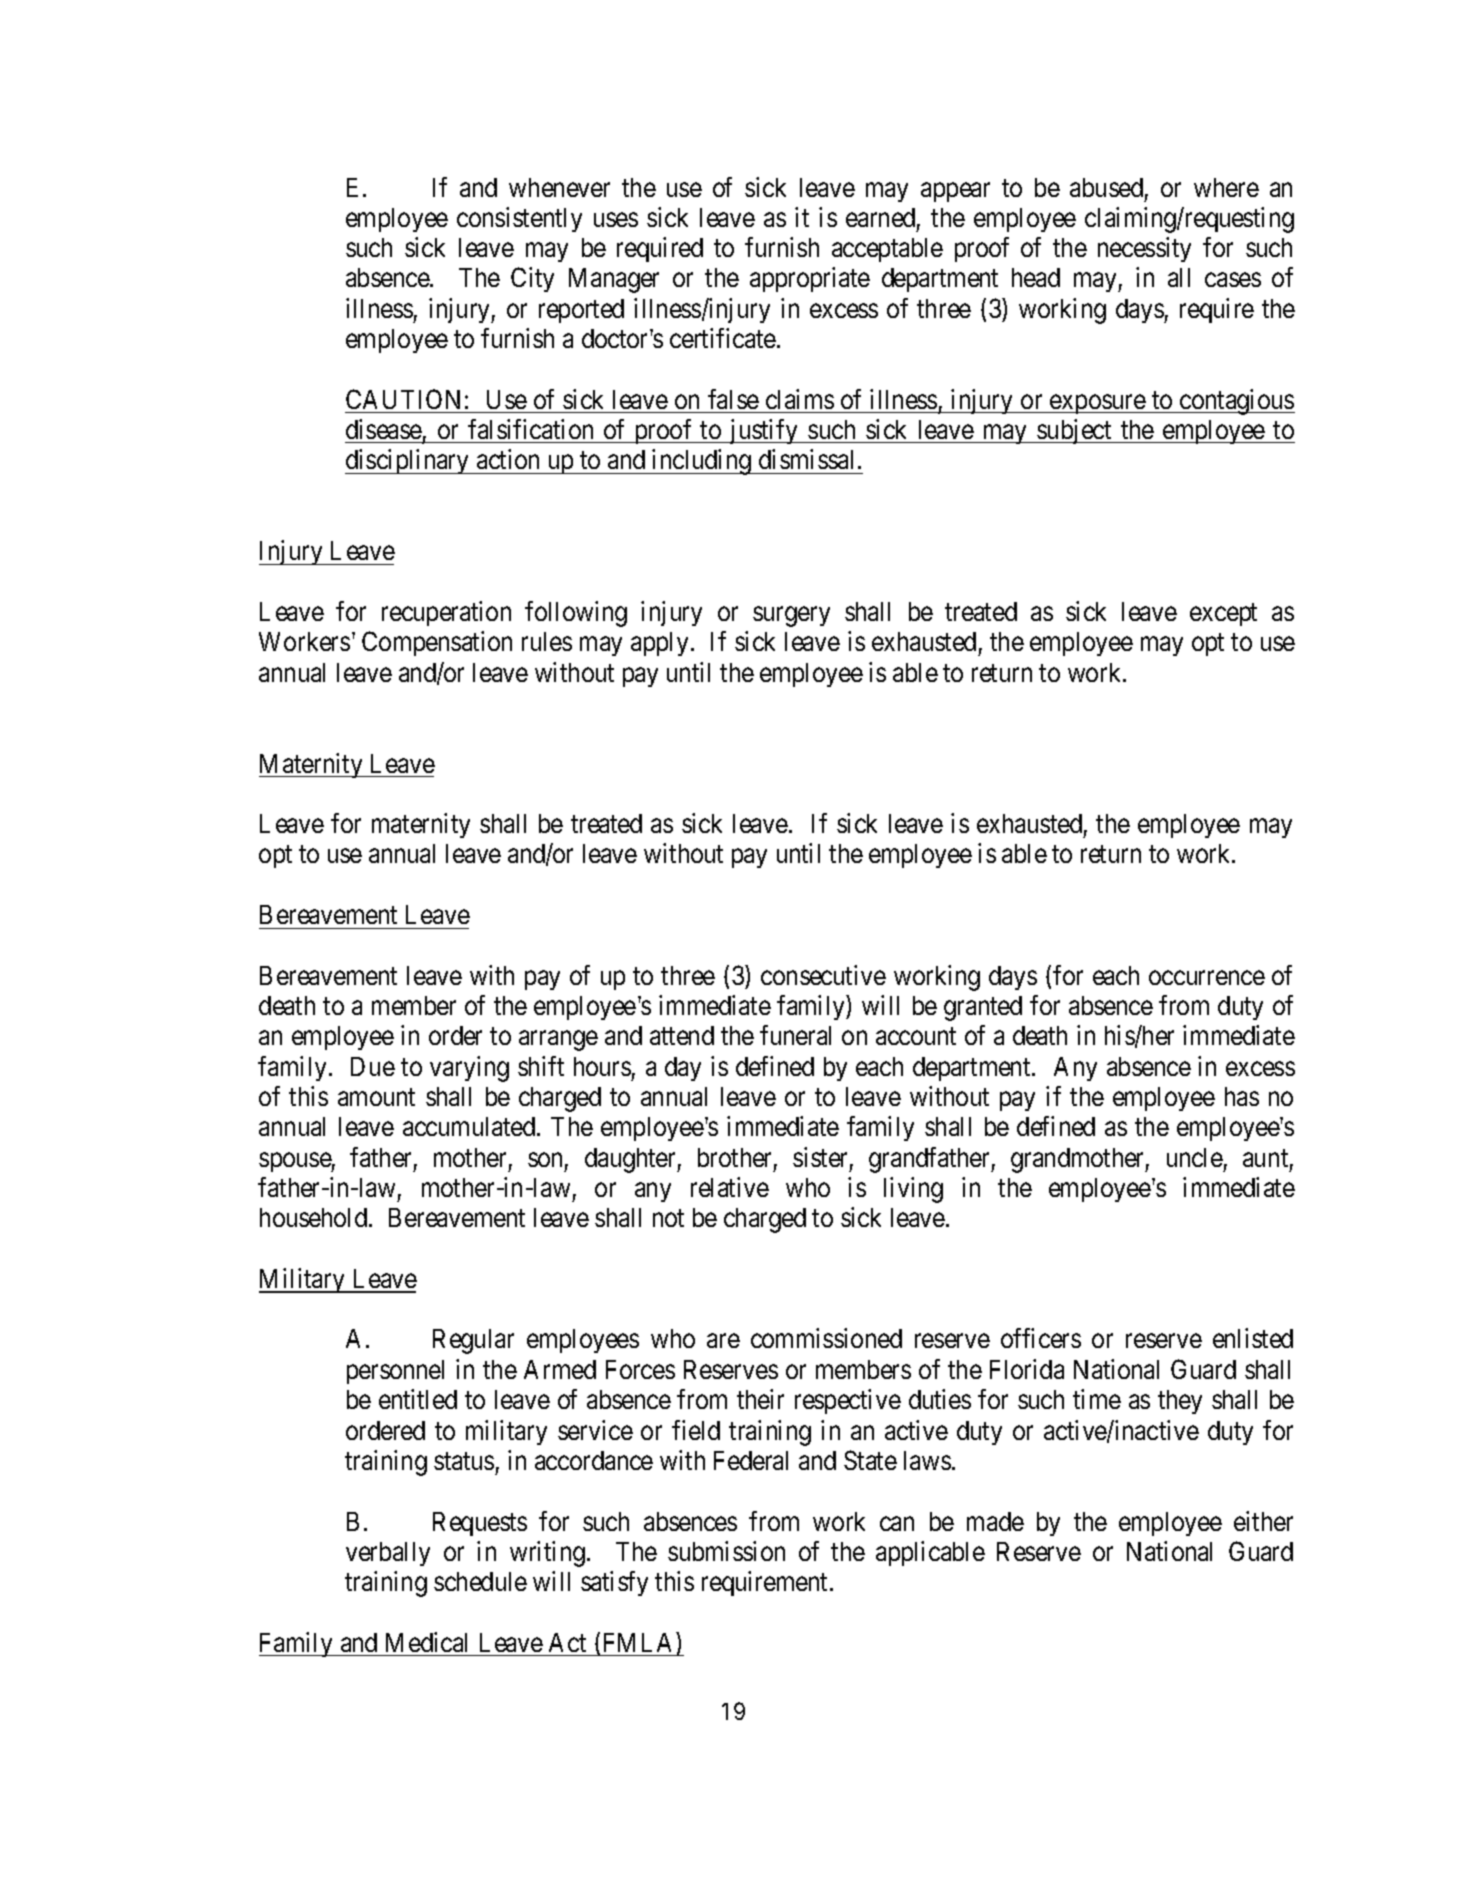  What do you see at coordinates (810, 279) in the page?
I see `appropriate` at bounding box center [810, 279].
